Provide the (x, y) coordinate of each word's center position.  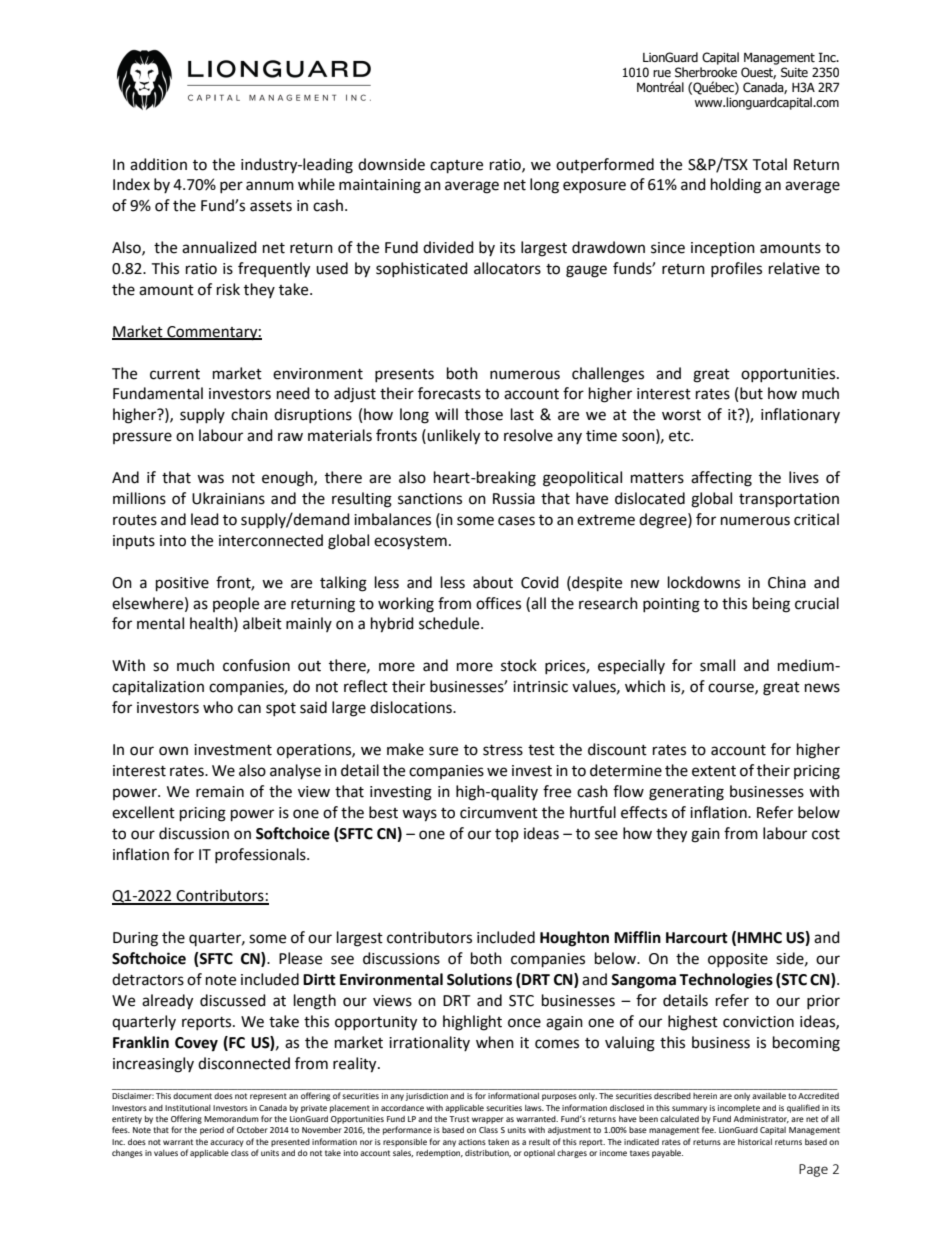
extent (714, 771)
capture (456, 167)
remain (220, 792)
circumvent (499, 813)
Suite (794, 72)
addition (158, 164)
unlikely (453, 437)
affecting (721, 479)
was (210, 479)
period (212, 1131)
